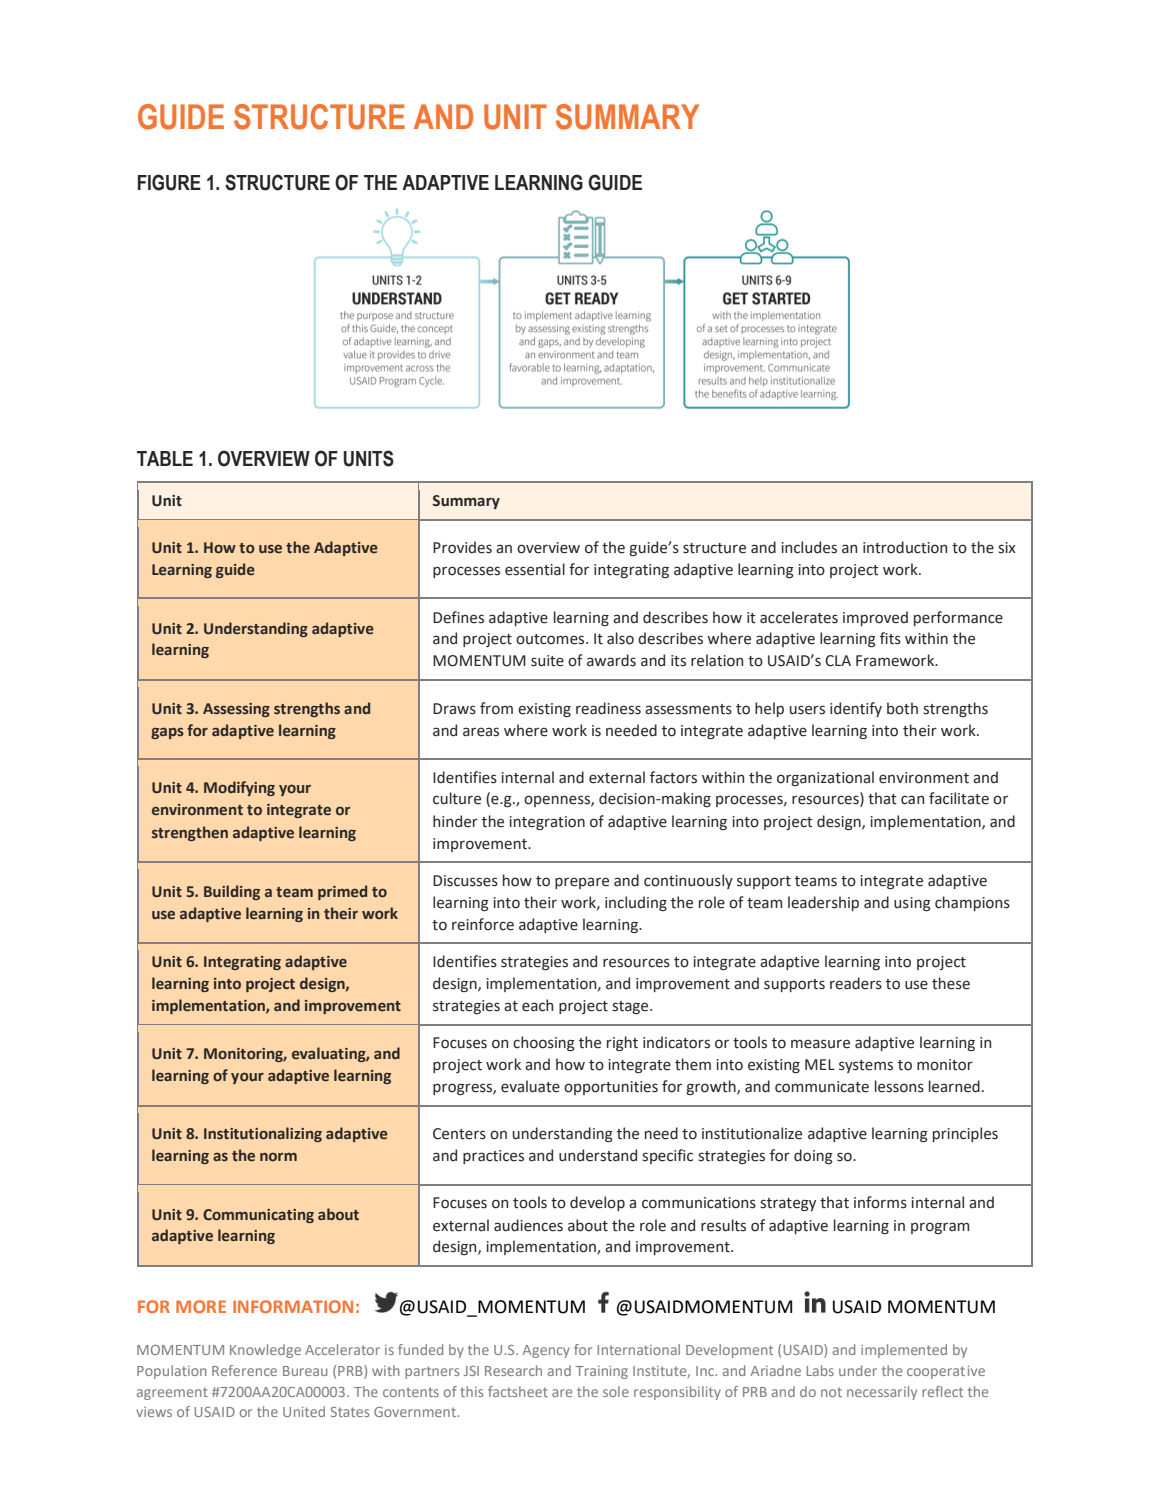  Describe the element at coordinates (951, 983) in the image. I see `these` at that location.
